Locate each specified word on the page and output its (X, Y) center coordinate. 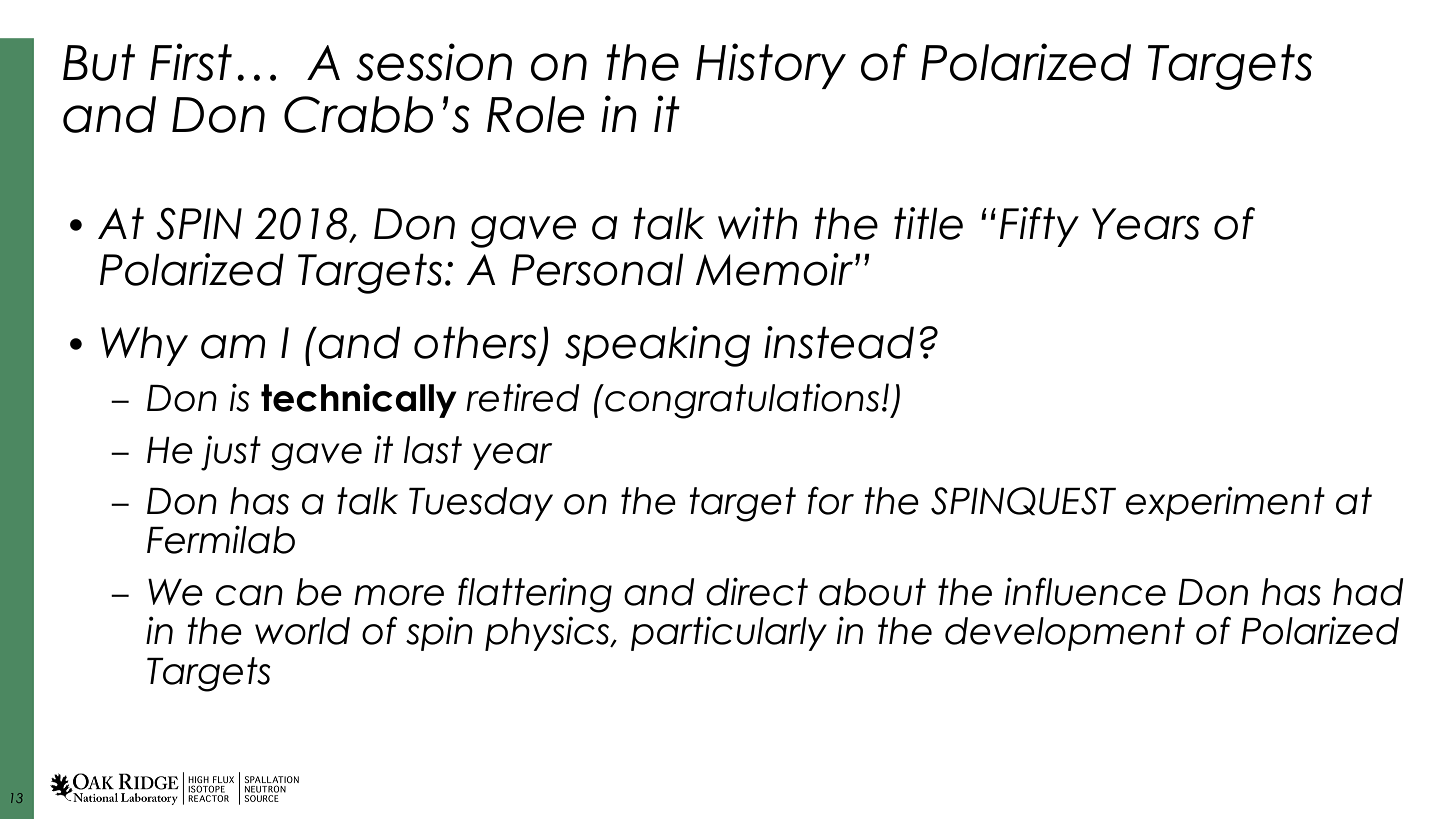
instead (839, 342)
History (771, 66)
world (302, 631)
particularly (729, 633)
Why (144, 346)
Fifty (1039, 227)
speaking (657, 346)
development (1065, 634)
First (191, 62)
